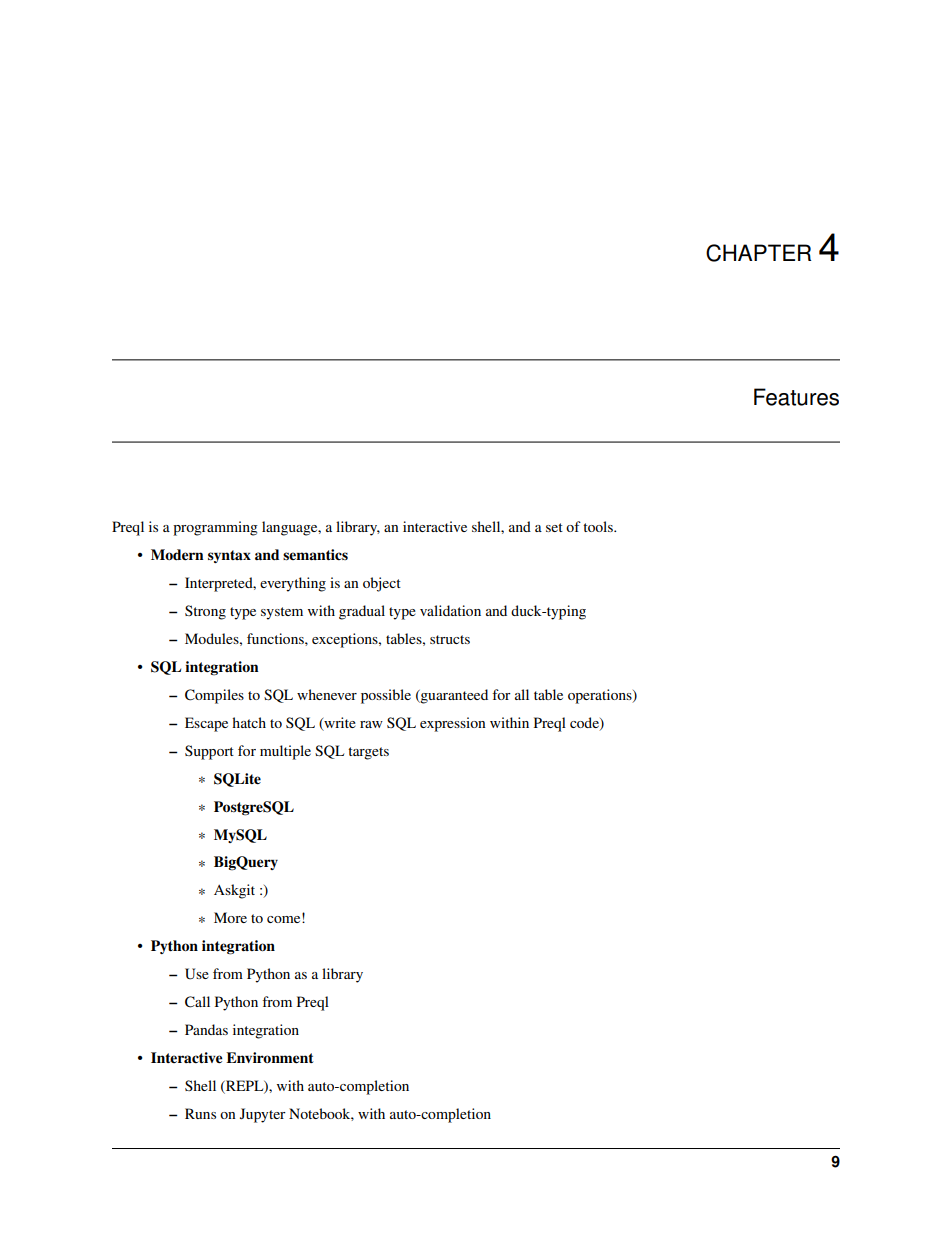 The height and width of the page is (1233, 952). I want to click on tools, so click(599, 526).
